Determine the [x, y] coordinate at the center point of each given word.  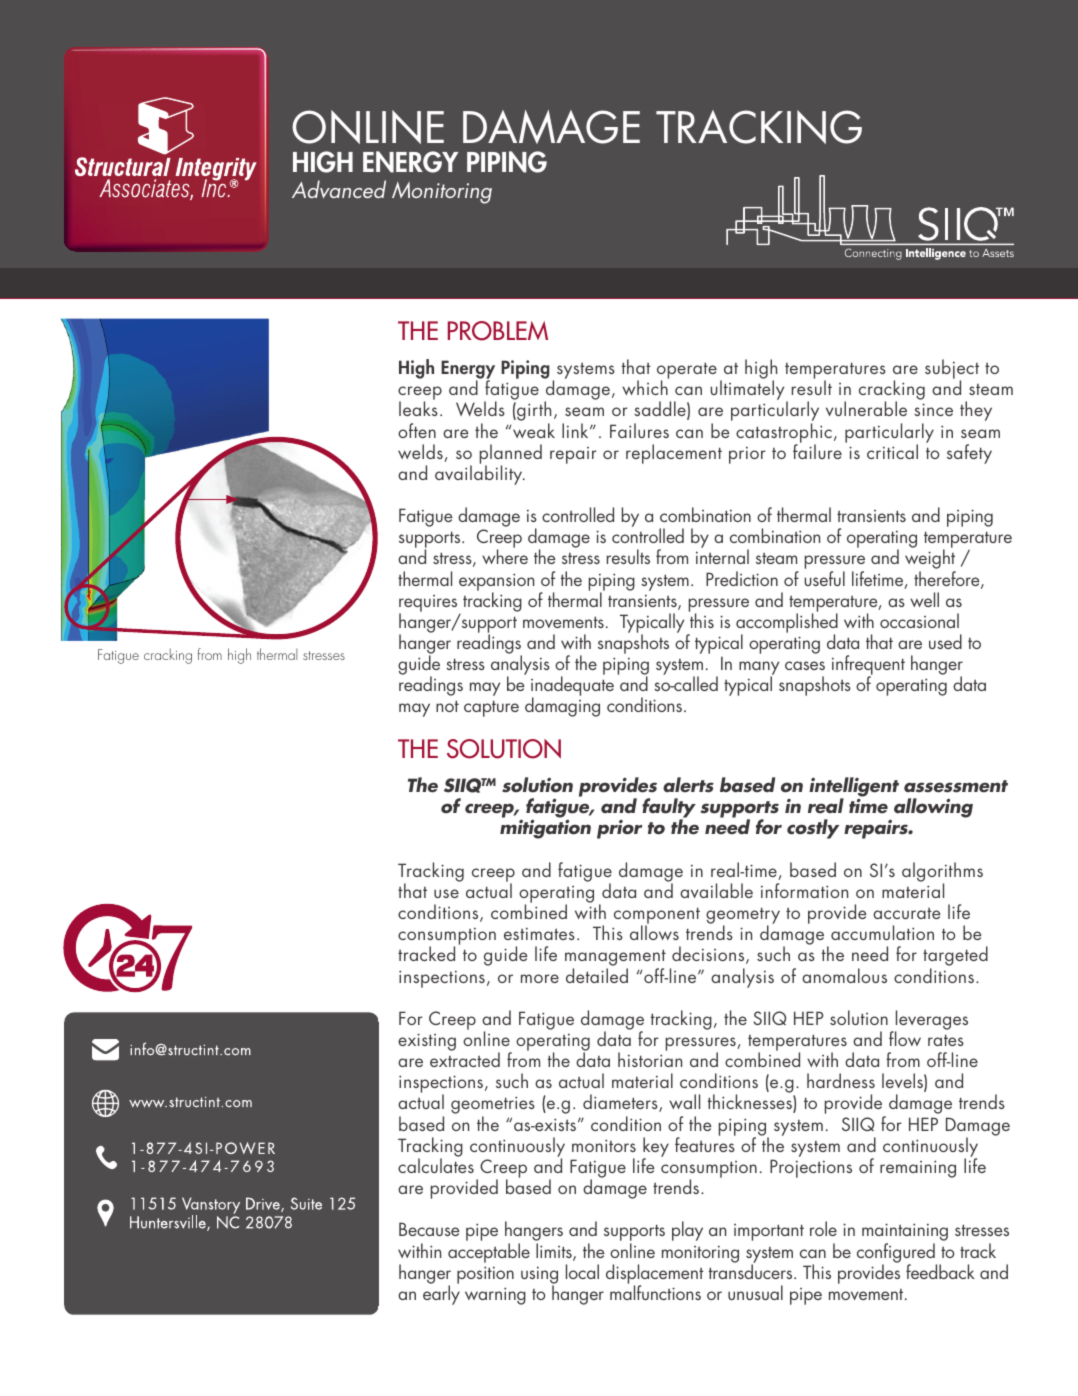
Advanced [339, 189]
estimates [539, 933]
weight [930, 560]
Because [429, 1229]
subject [952, 370]
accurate [906, 913]
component [657, 917]
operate [687, 372]
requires [429, 604]
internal [722, 556]
